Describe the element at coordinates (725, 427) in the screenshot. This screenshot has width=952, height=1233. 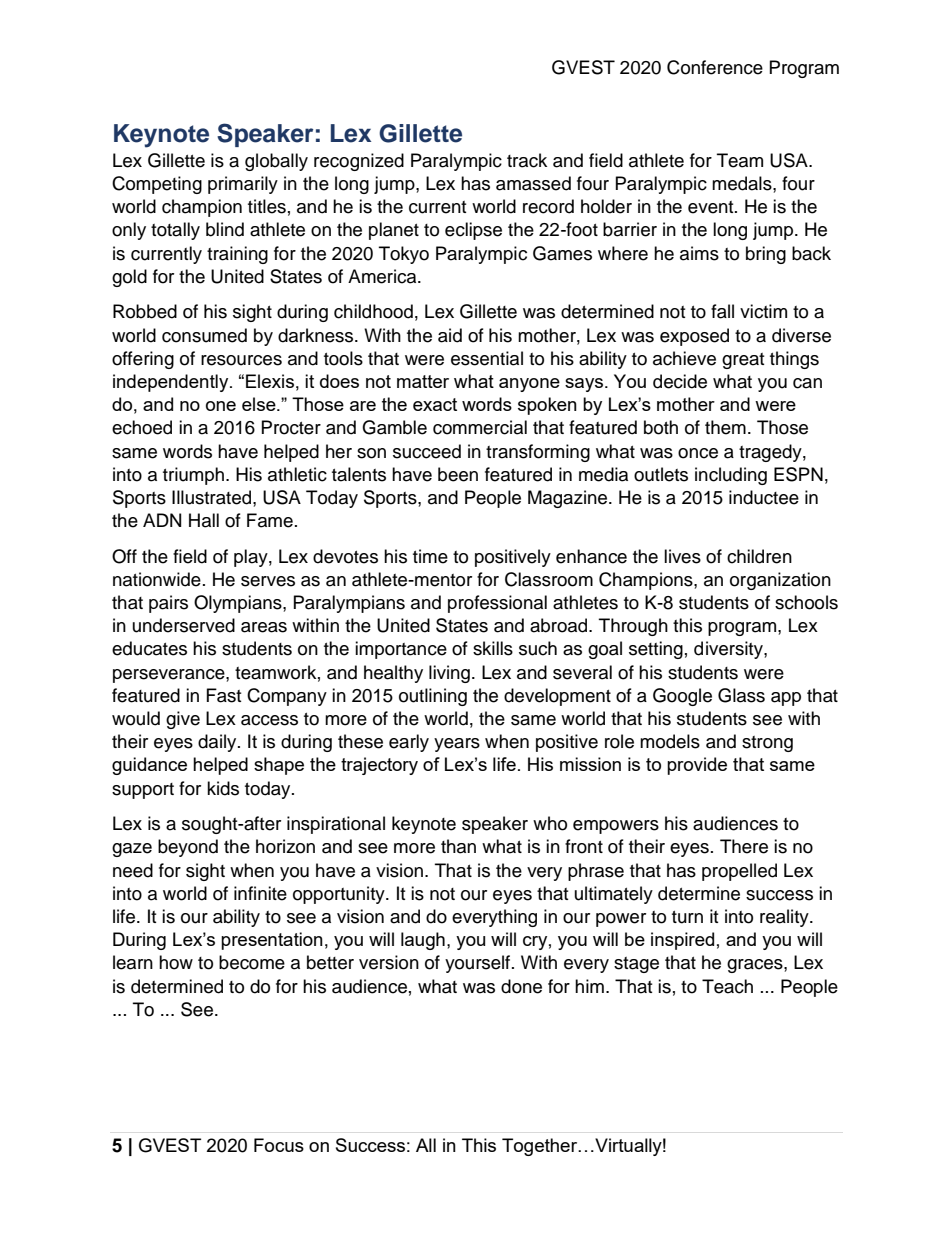
I see `them` at that location.
